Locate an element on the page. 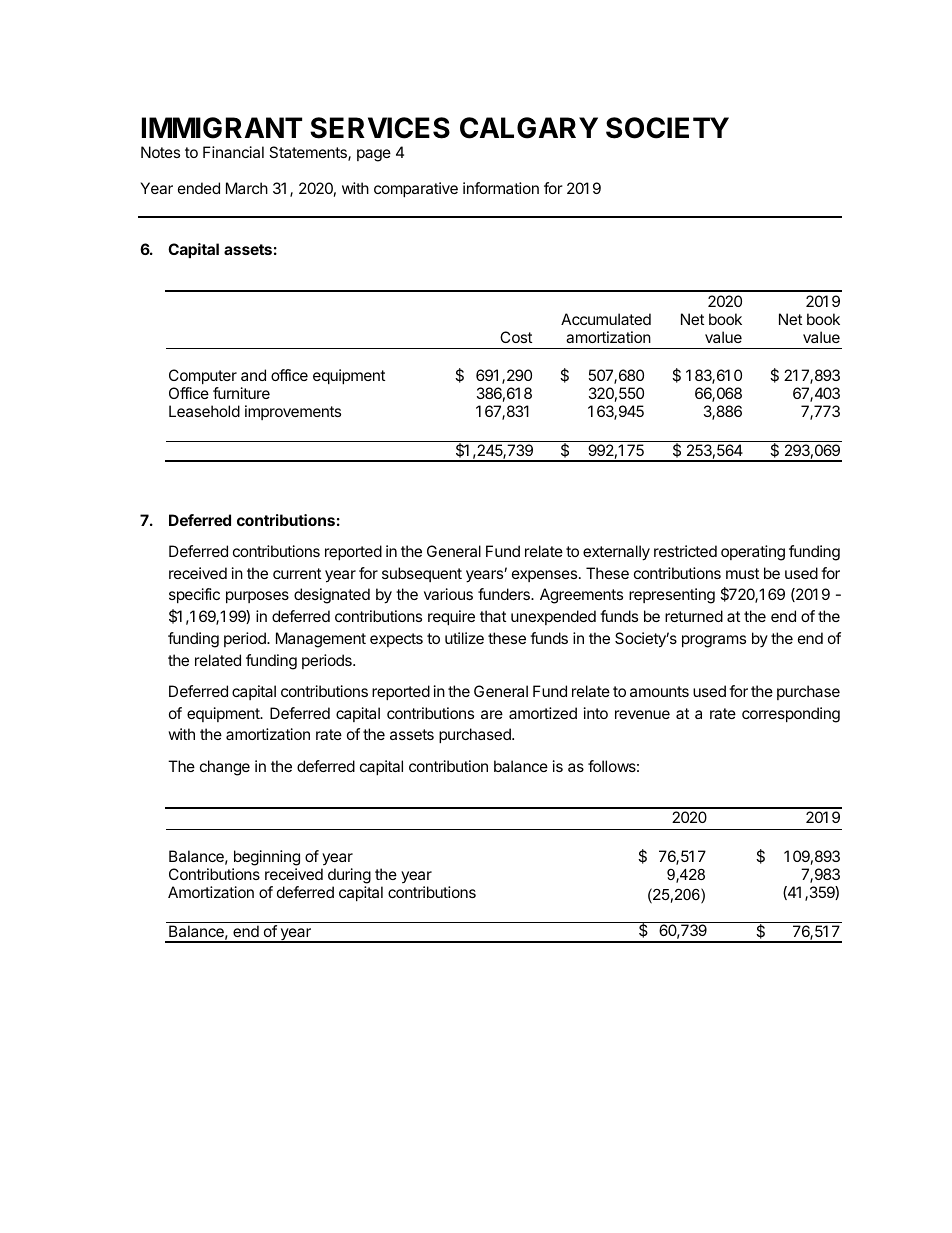 This page has width=952, height=1233. Accumulated is located at coordinates (606, 319).
